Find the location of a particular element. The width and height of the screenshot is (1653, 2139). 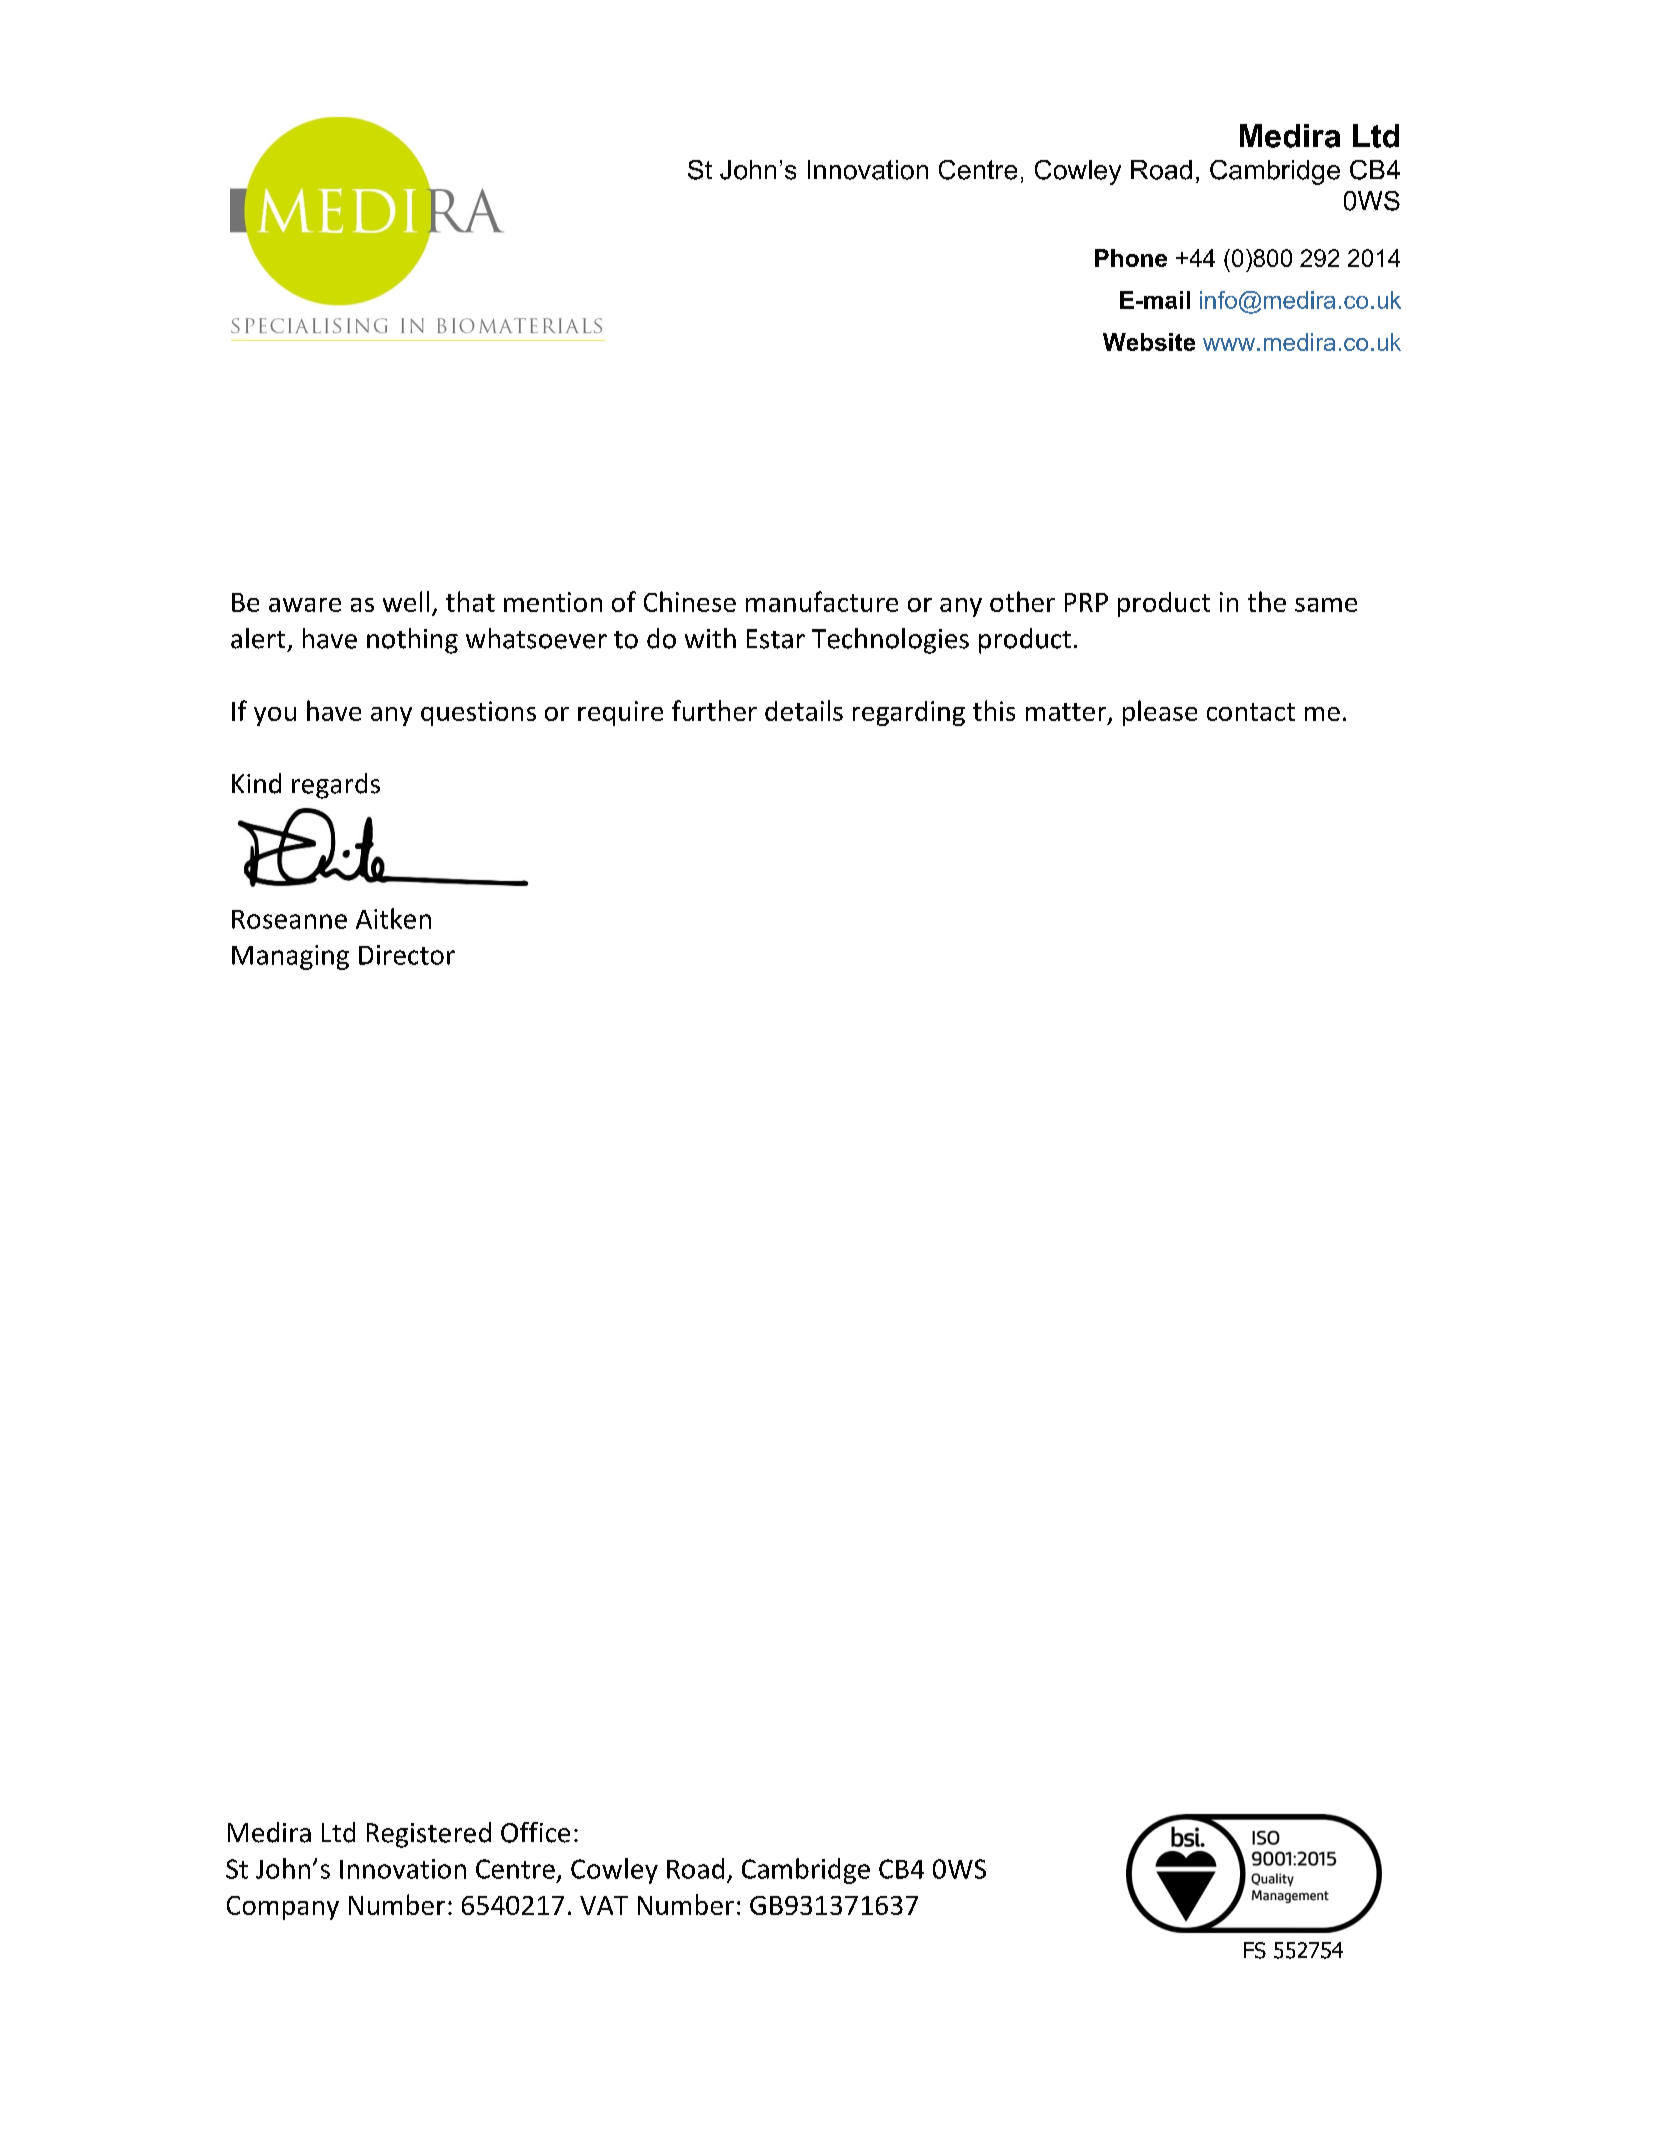

Director is located at coordinates (407, 955).
